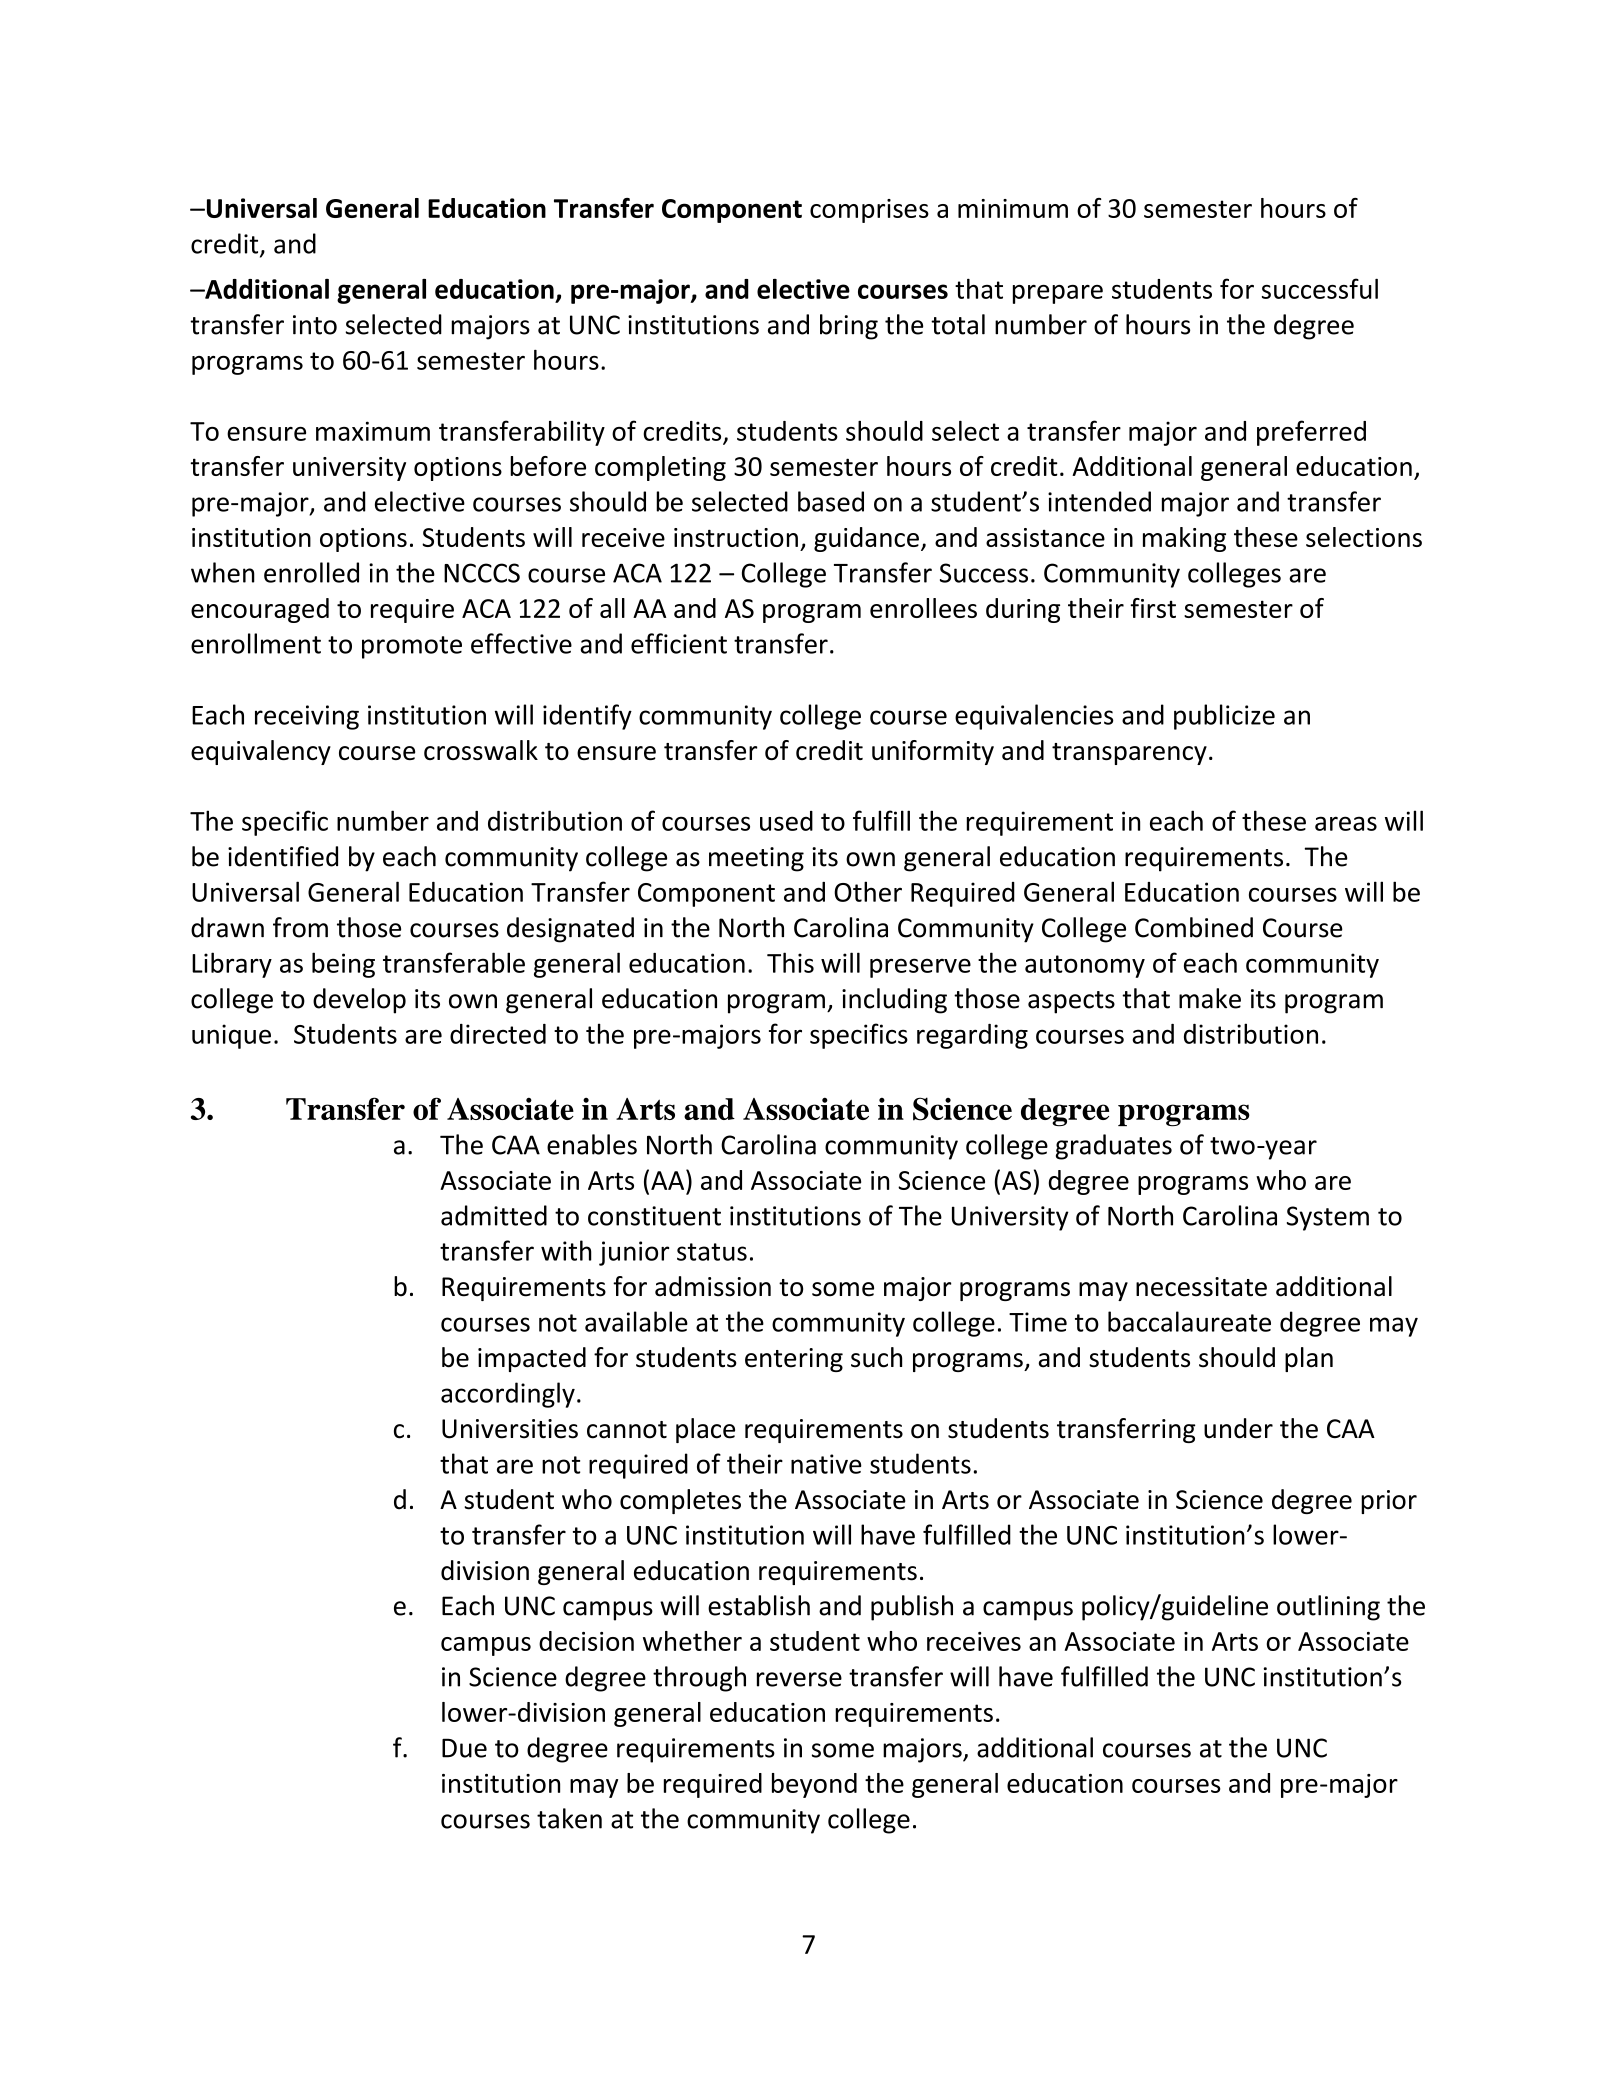 The image size is (1617, 2092). I want to click on promote, so click(412, 647).
